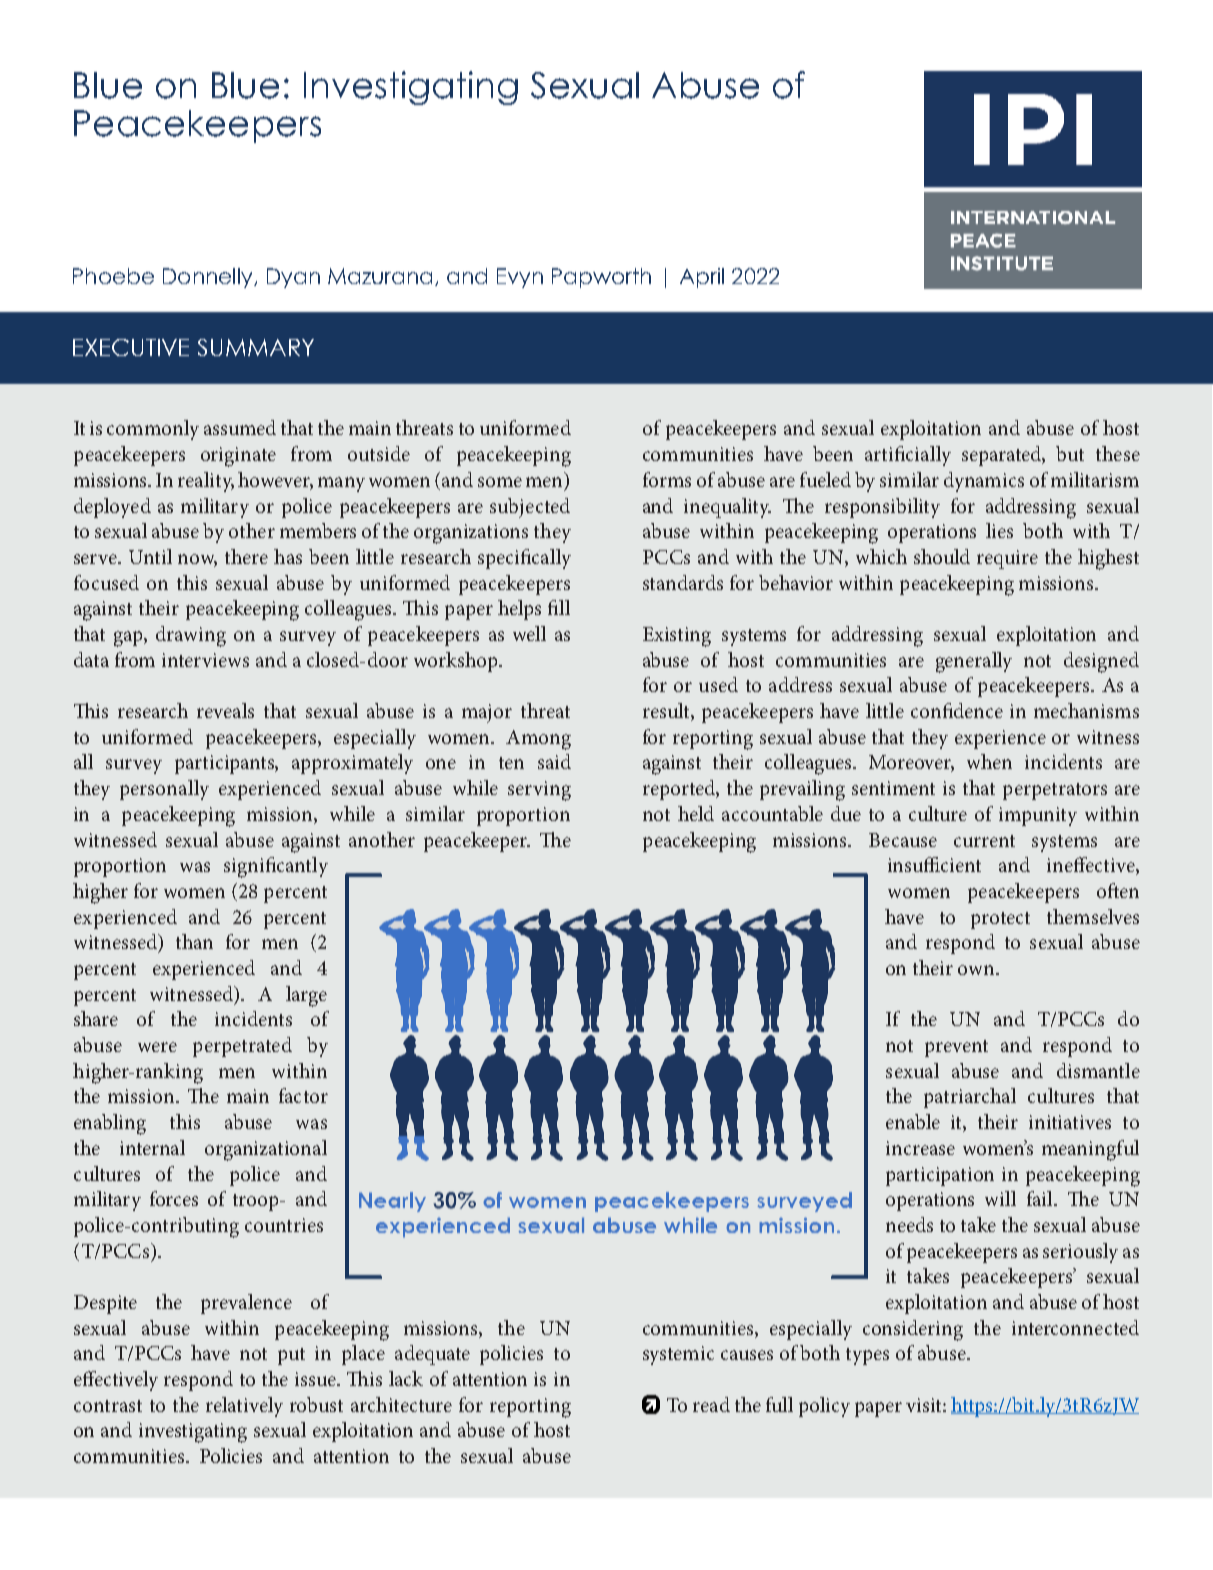 Image resolution: width=1213 pixels, height=1570 pixels. I want to click on relatively, so click(244, 1407).
